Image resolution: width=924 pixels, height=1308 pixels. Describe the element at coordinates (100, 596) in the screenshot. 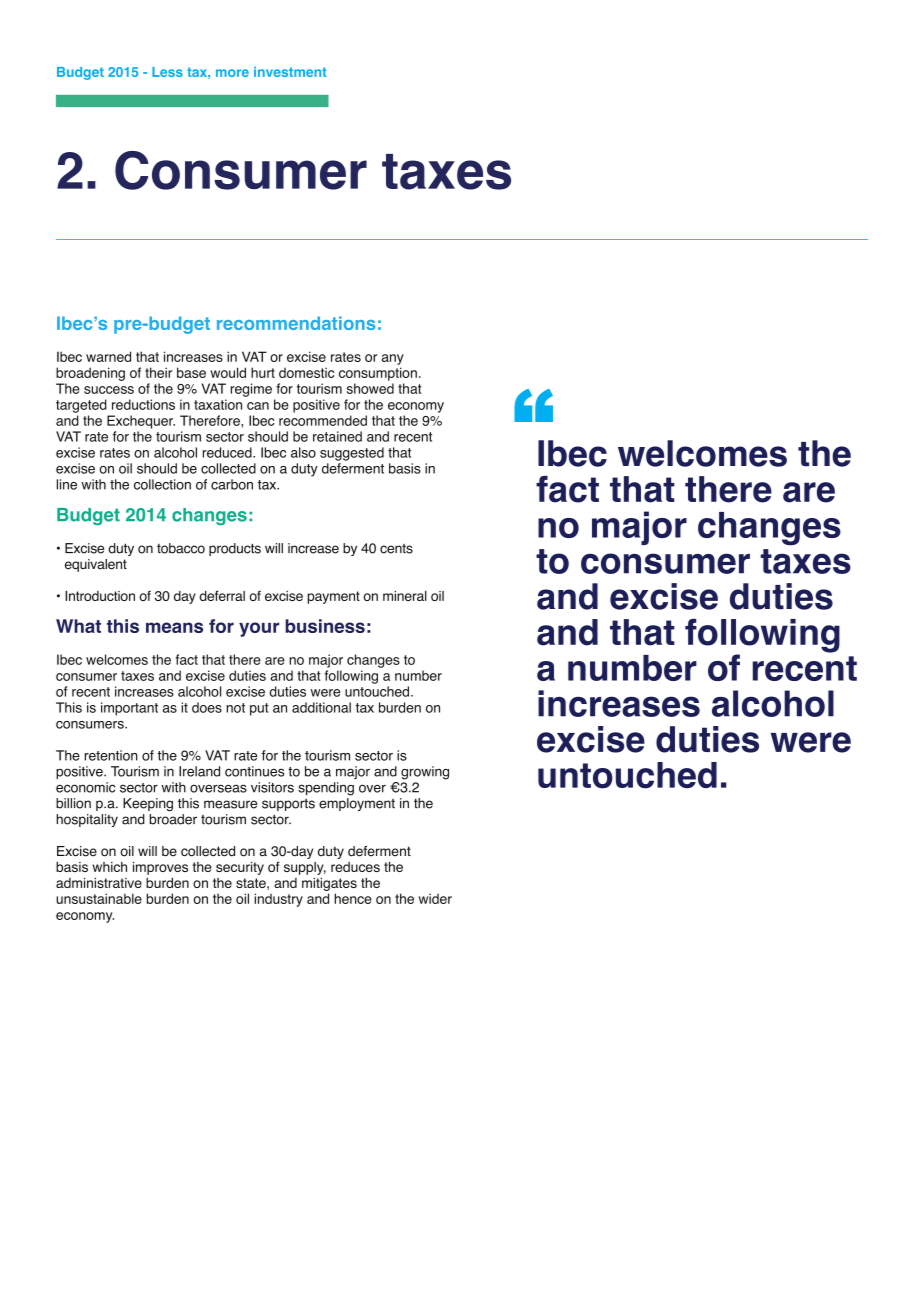

I see `Introduction` at that location.
